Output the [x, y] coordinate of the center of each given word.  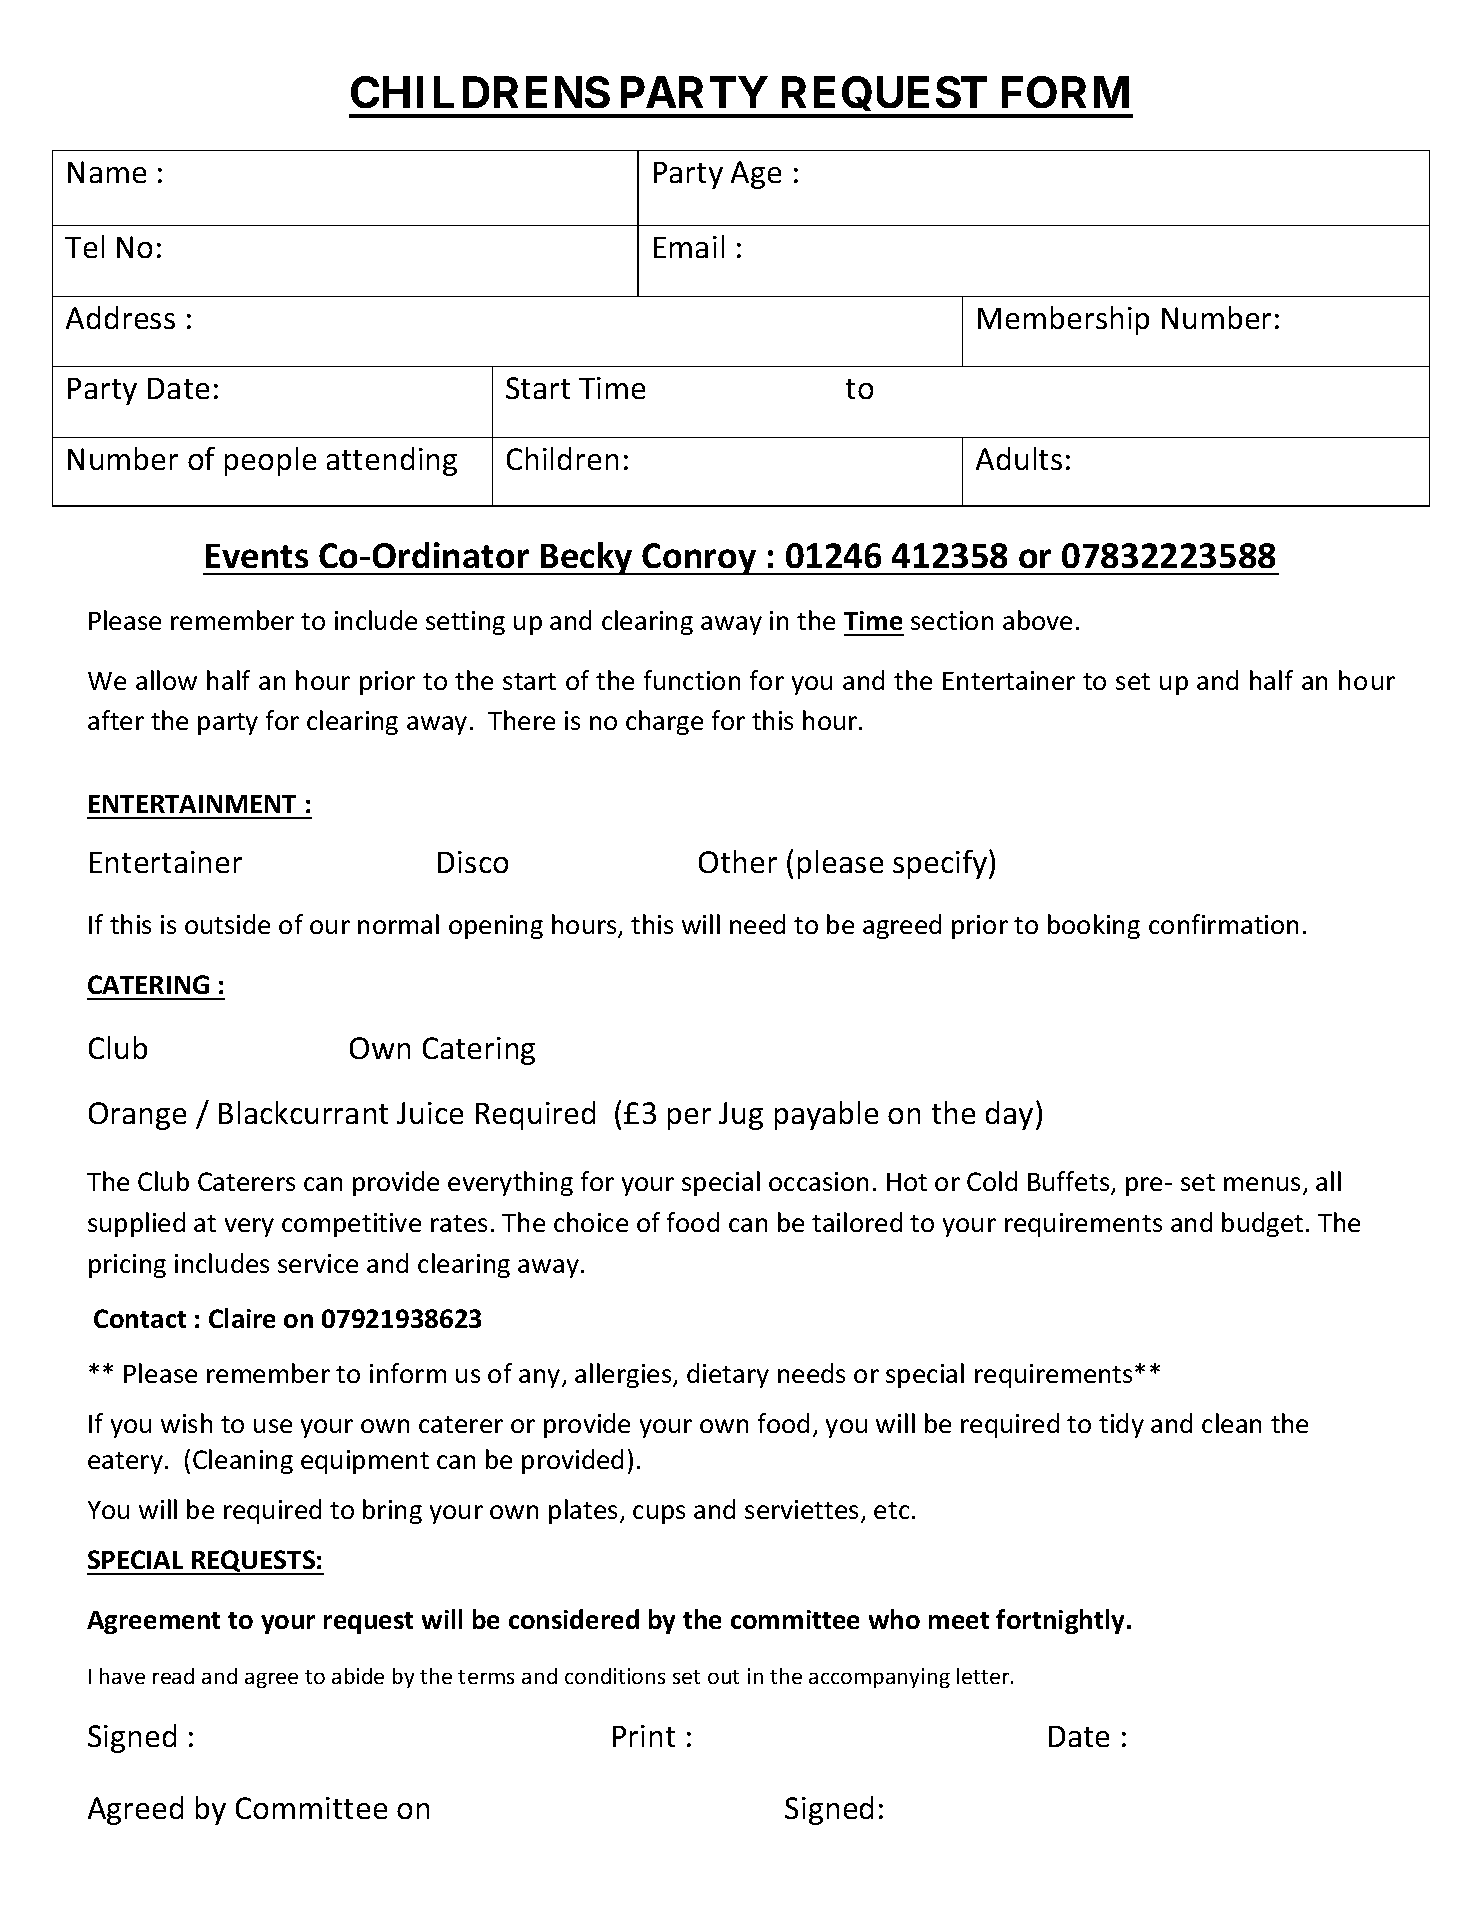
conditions [615, 1676]
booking [1094, 926]
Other [738, 861]
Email [689, 246]
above [1037, 620]
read [173, 1676]
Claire [242, 1318]
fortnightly [1062, 1621]
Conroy [700, 559]
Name [107, 172]
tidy [1121, 1425]
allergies [624, 1375]
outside [227, 924]
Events [257, 556]
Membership [1063, 320]
